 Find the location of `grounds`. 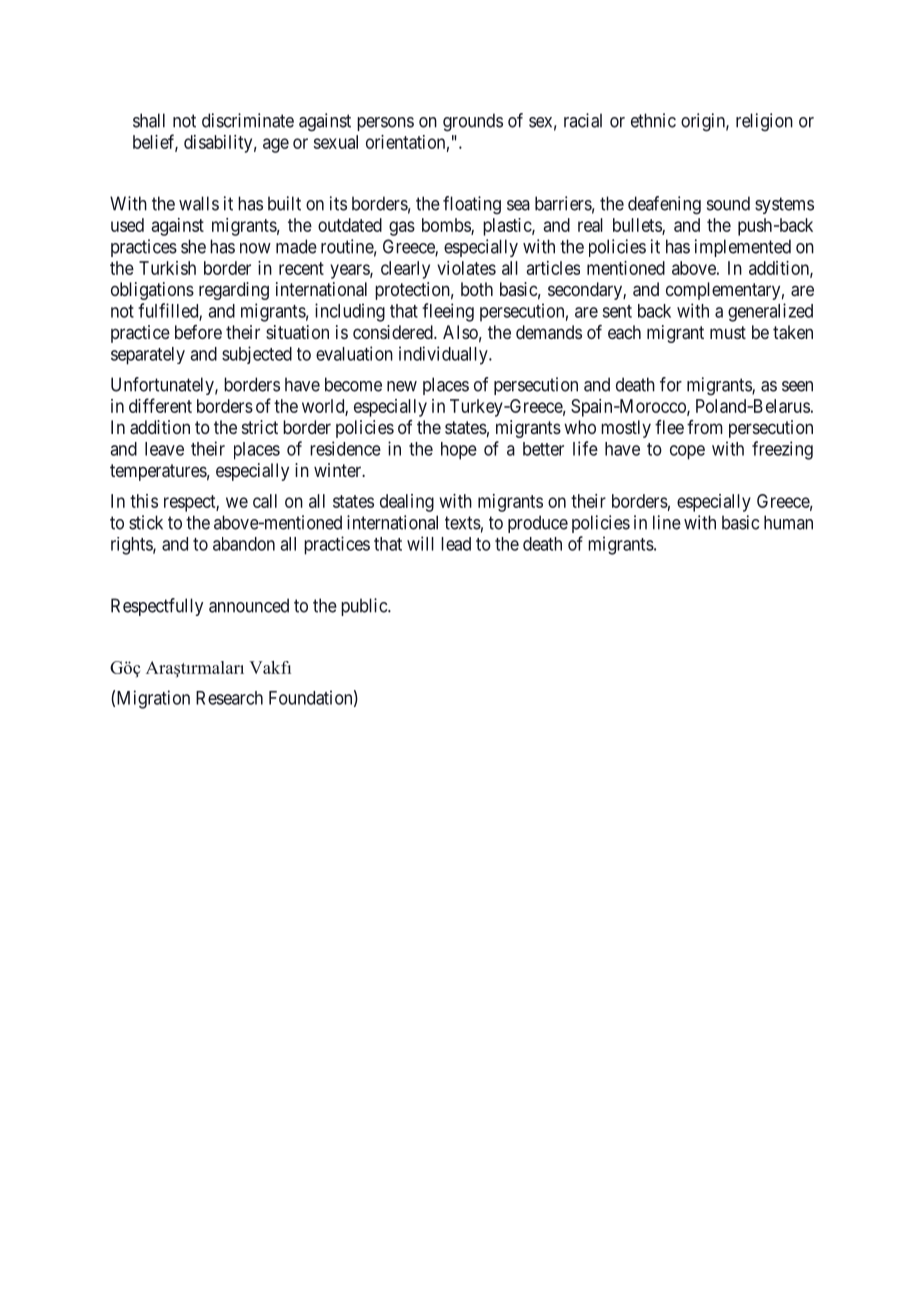

grounds is located at coordinates (473, 122).
